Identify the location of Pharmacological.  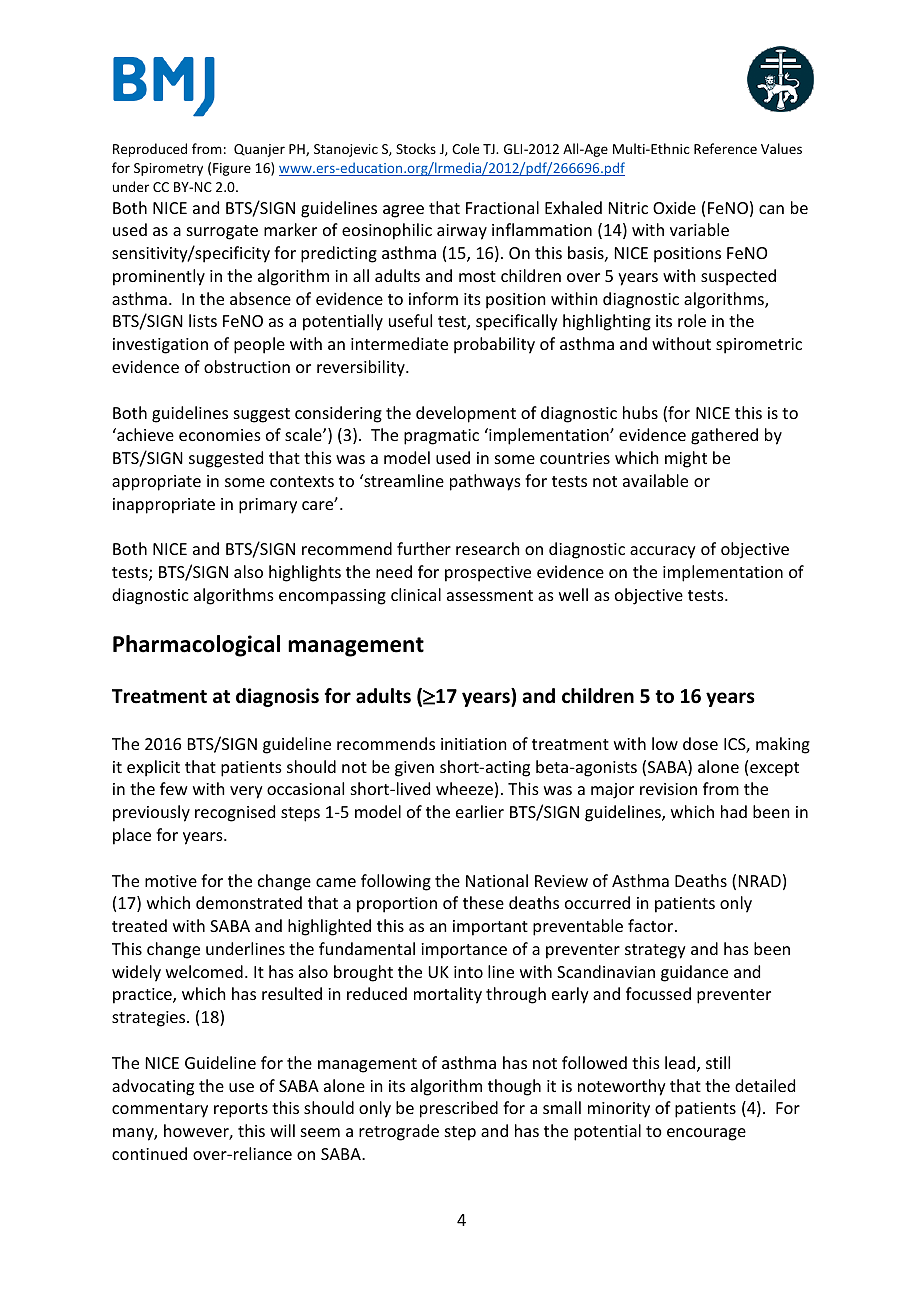
(196, 646).
